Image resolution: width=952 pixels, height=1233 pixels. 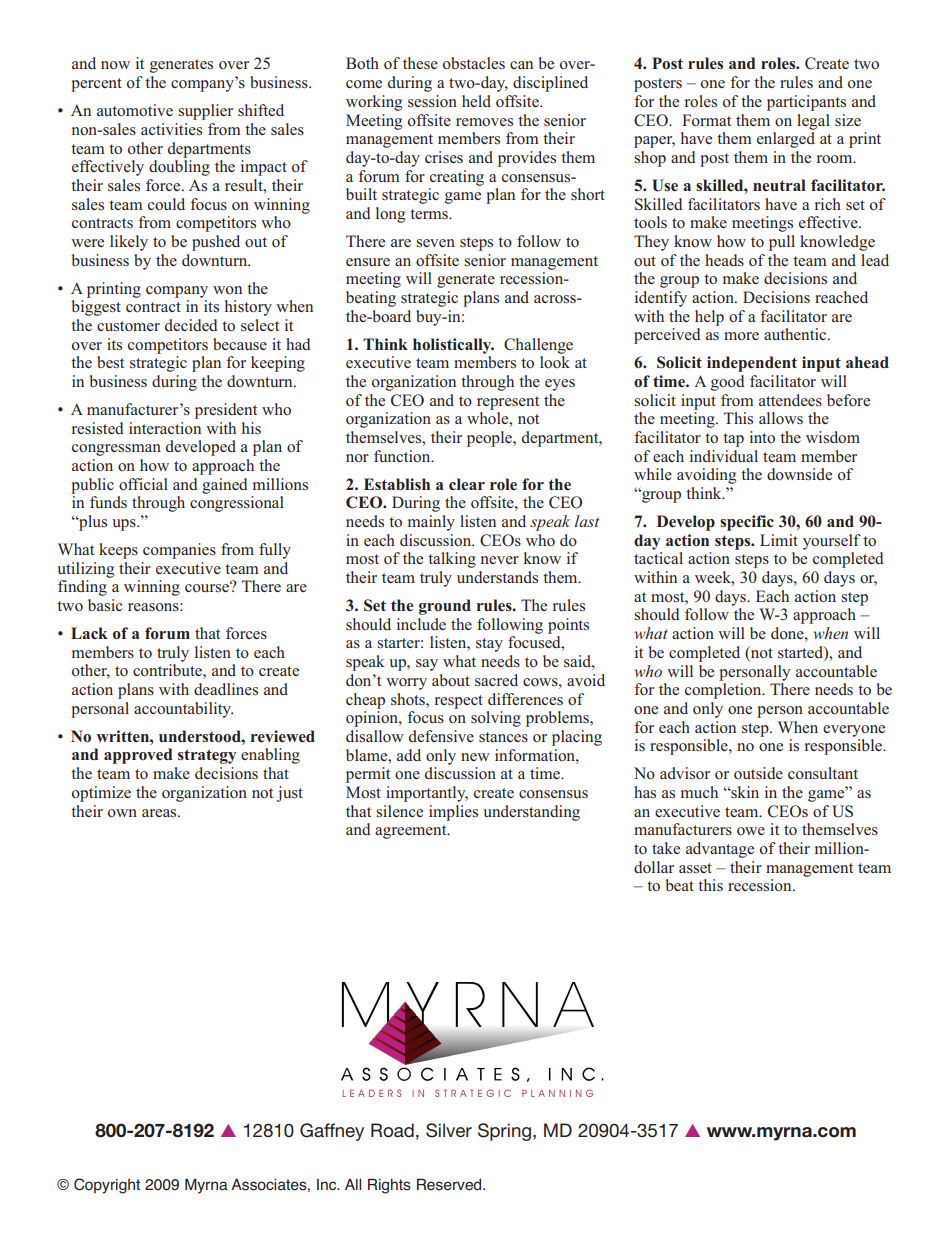 What do you see at coordinates (489, 645) in the image?
I see `stay` at bounding box center [489, 645].
